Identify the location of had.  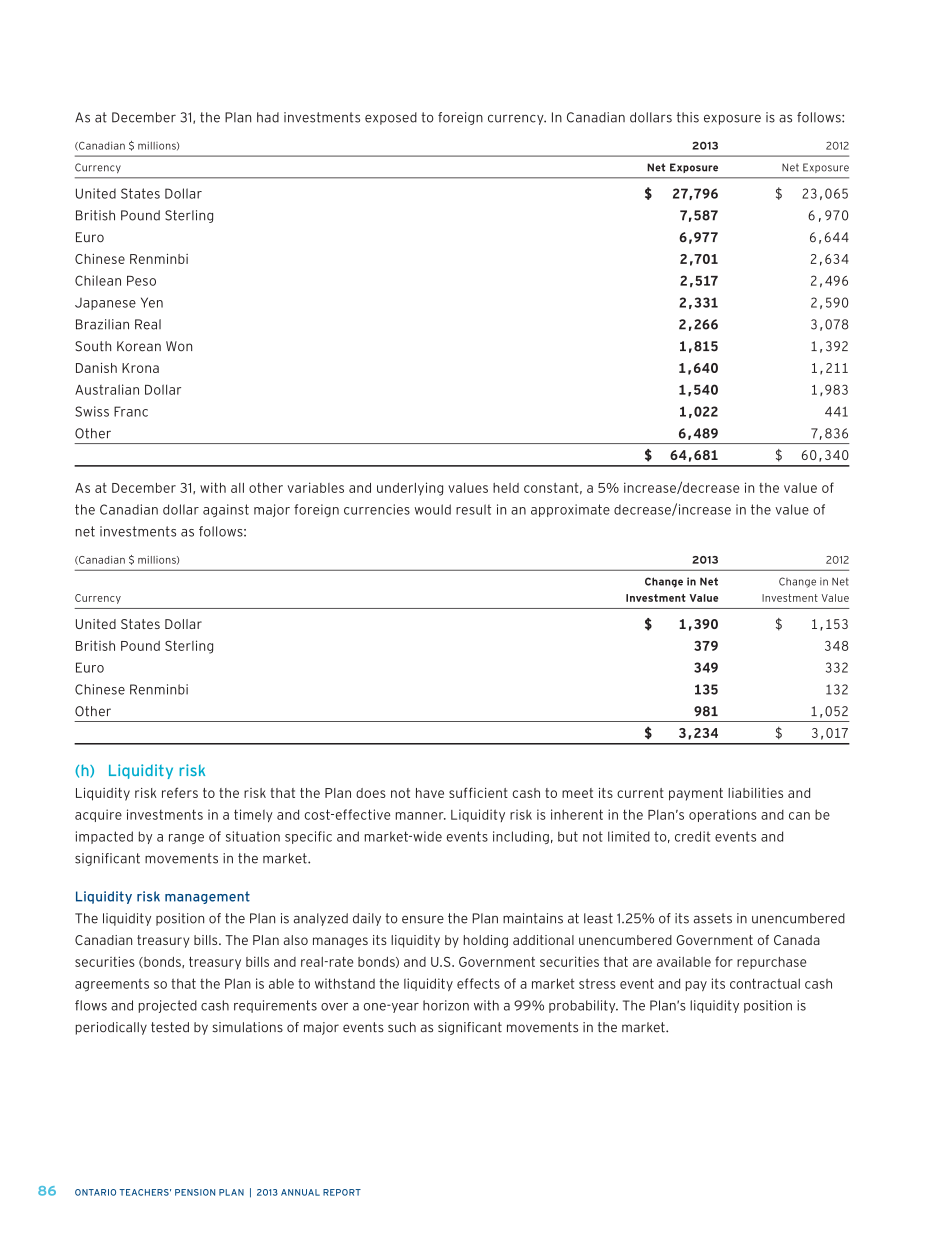
(268, 117).
